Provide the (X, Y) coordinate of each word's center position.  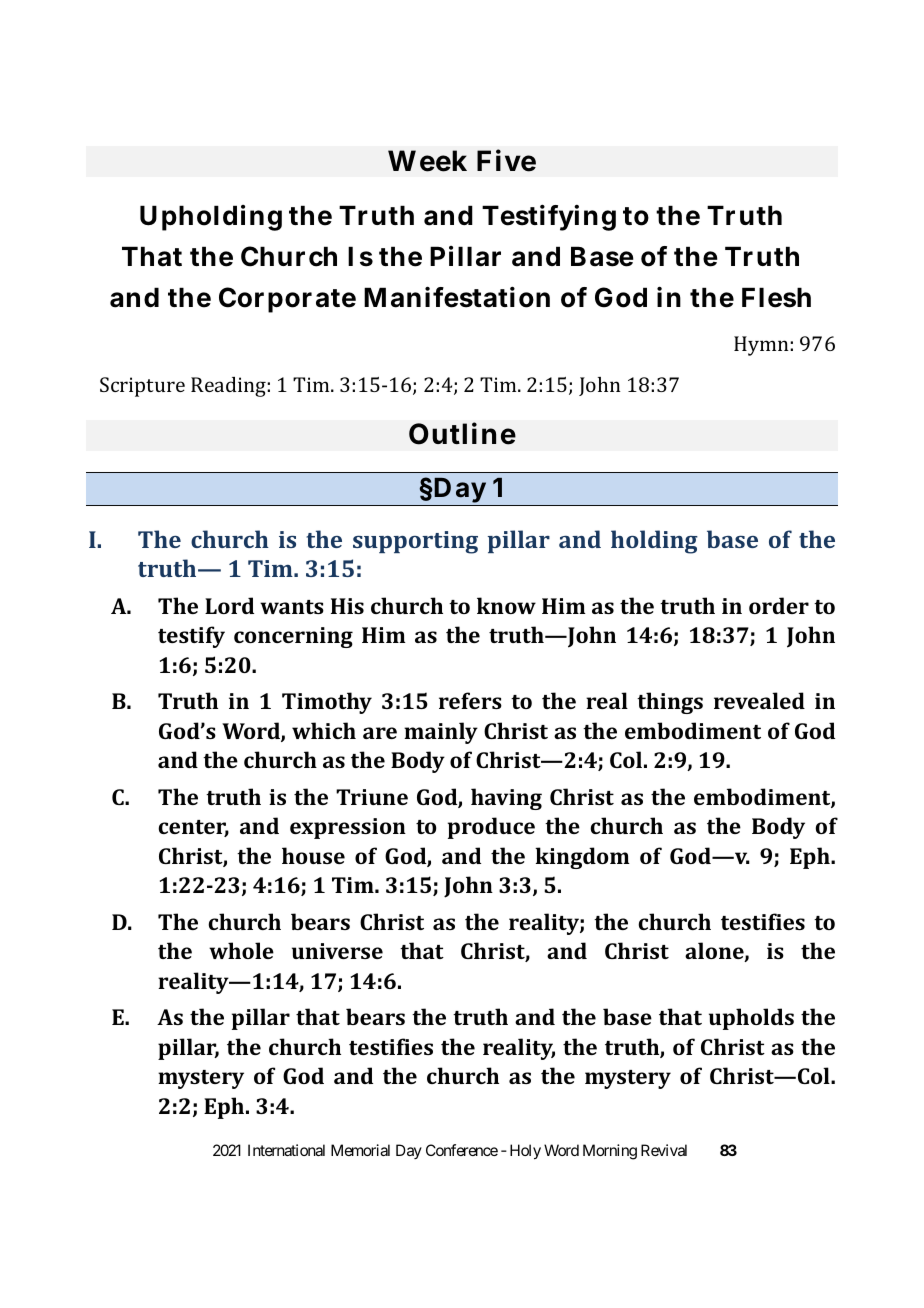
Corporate (287, 300)
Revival (664, 1150)
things (670, 703)
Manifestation (457, 297)
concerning (293, 637)
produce (491, 828)
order (779, 605)
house (313, 855)
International (286, 1150)
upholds (751, 1019)
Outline (462, 433)
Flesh (776, 297)
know (506, 605)
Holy (525, 1152)
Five (506, 160)
